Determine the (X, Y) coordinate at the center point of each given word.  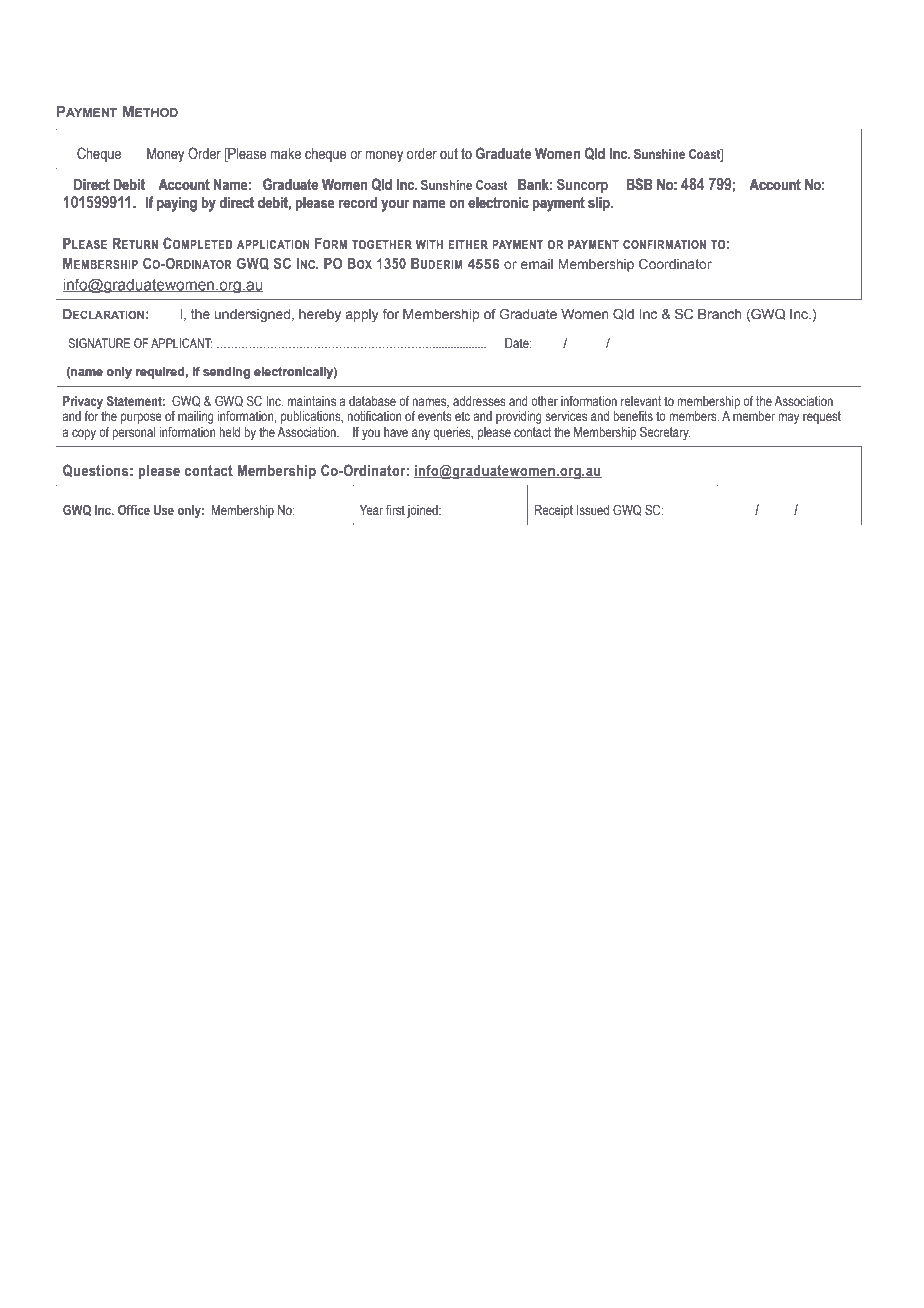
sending (226, 373)
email (537, 264)
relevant (641, 401)
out (449, 154)
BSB (639, 184)
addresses (479, 401)
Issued (593, 510)
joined (423, 511)
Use (164, 510)
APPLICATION (273, 244)
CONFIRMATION (664, 244)
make (285, 153)
